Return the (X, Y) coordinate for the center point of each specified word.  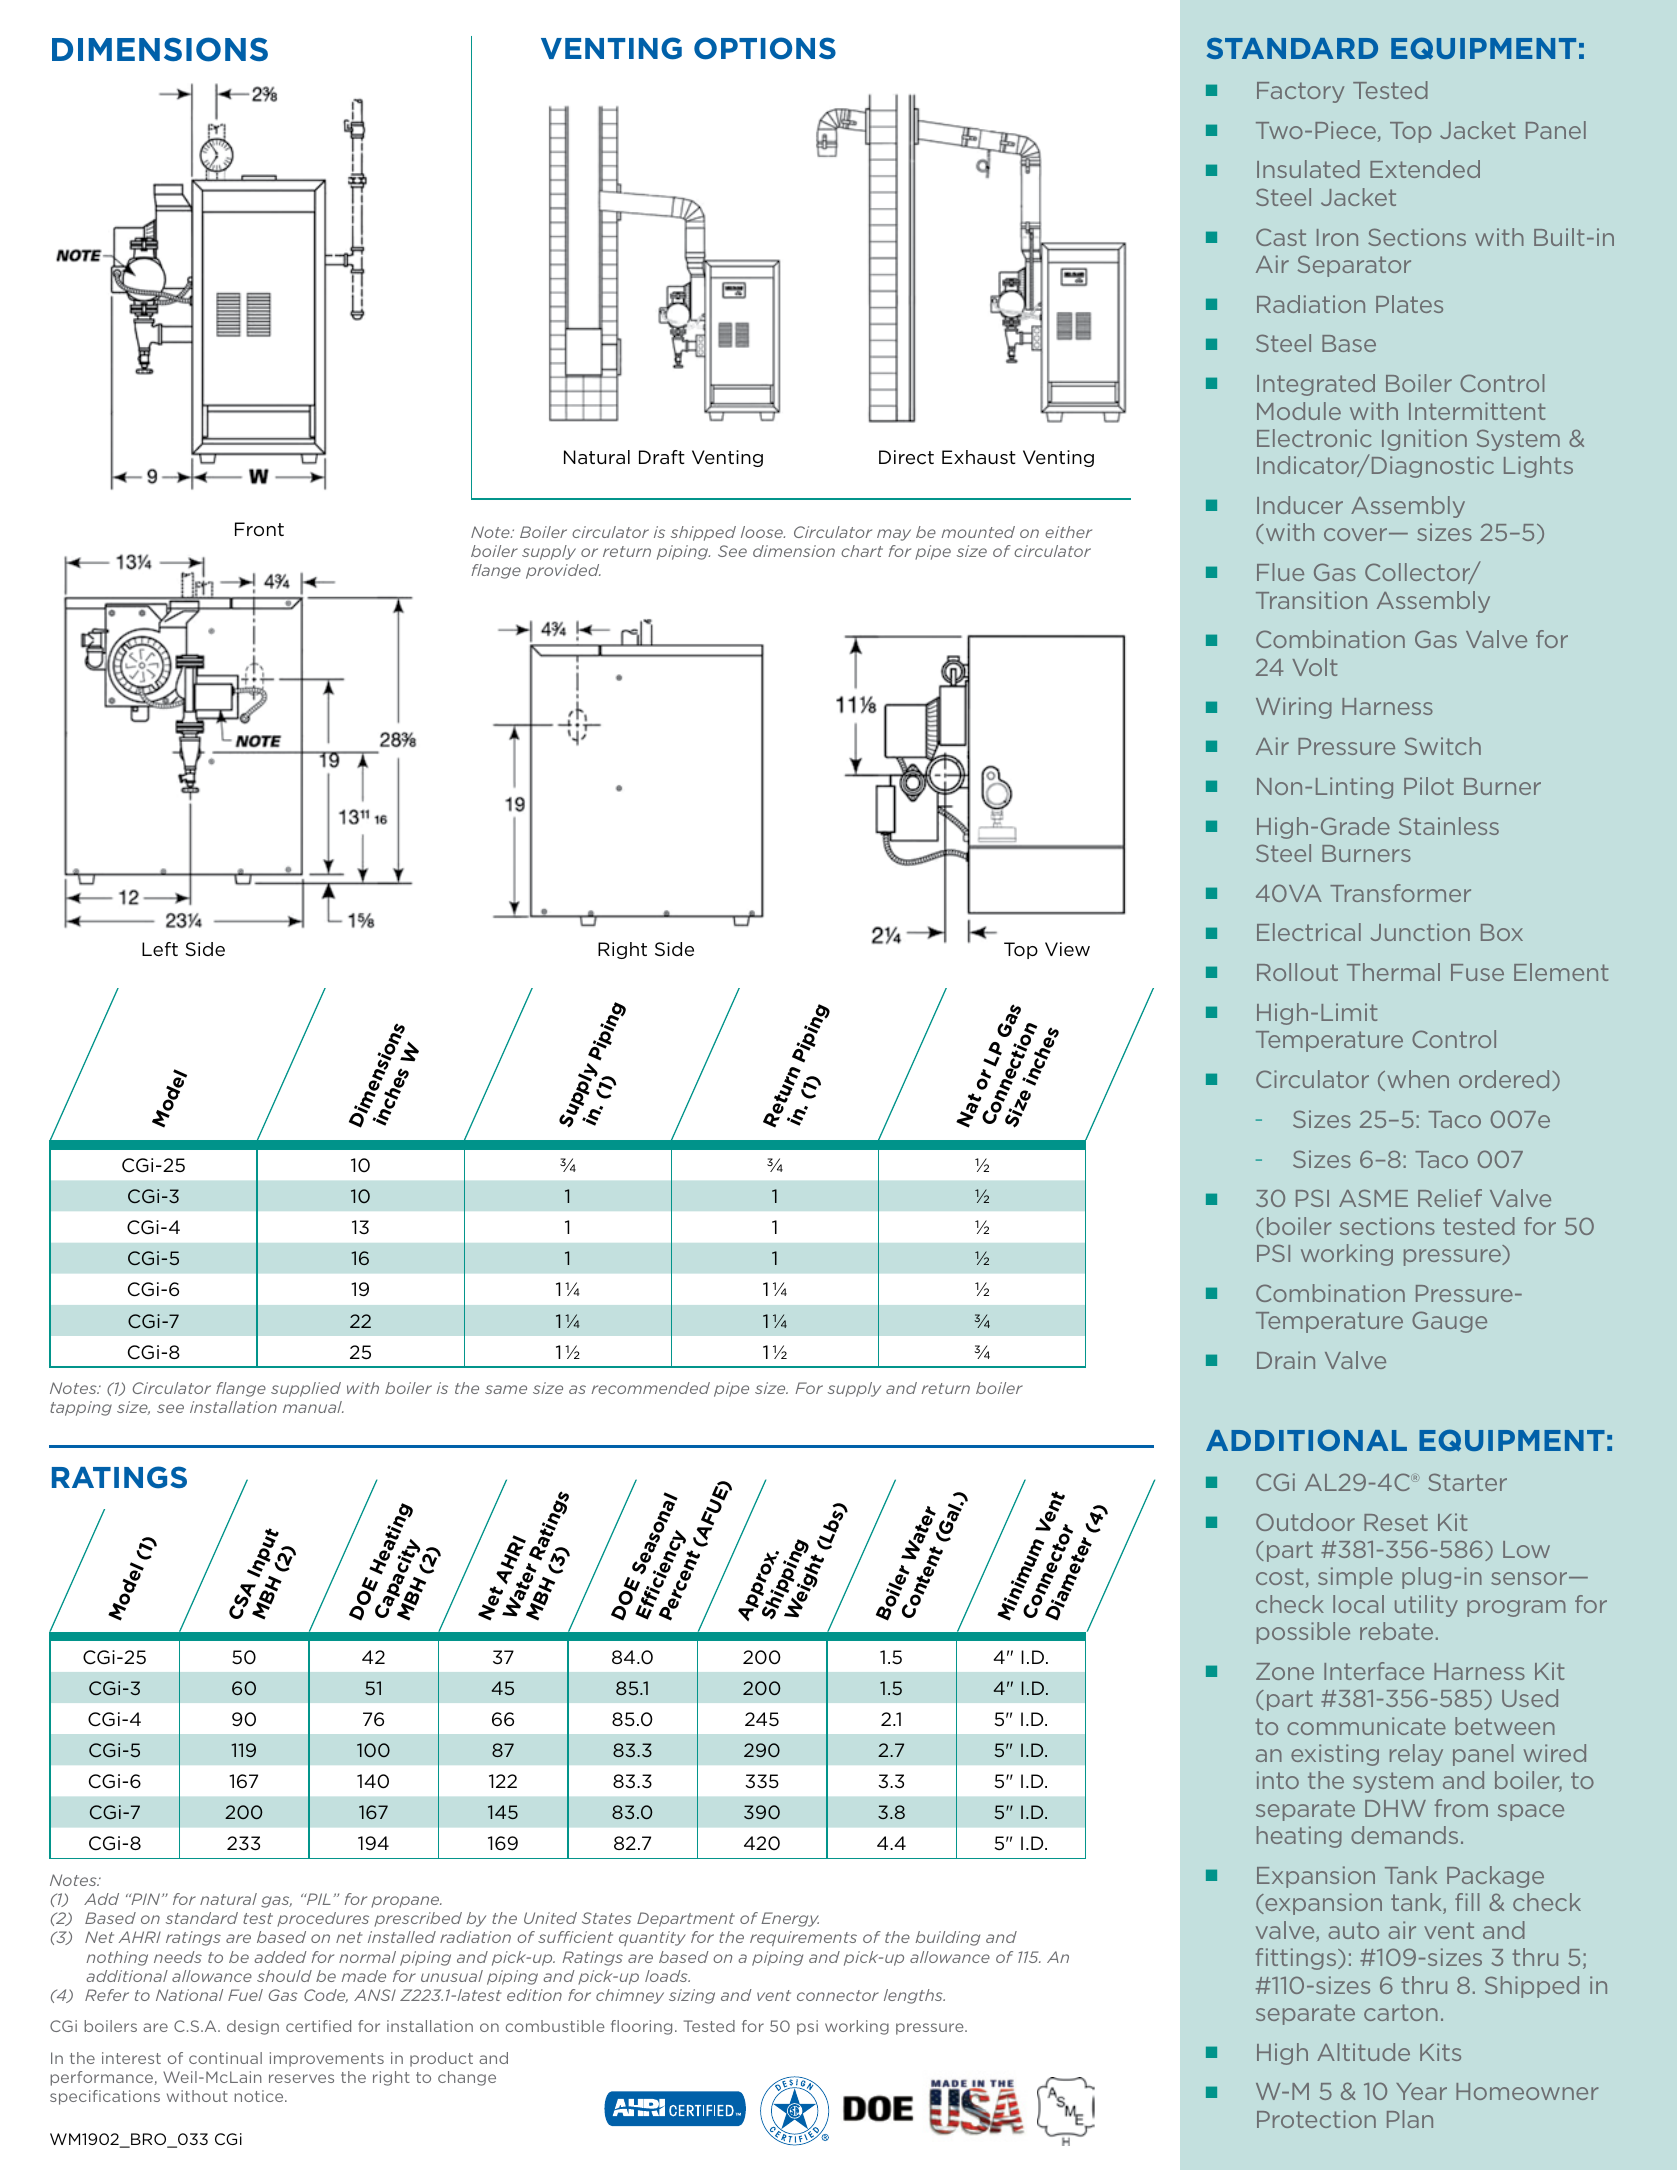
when (1418, 1079)
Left (160, 949)
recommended (650, 1388)
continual (225, 2058)
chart (862, 551)
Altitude (1363, 2052)
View (1067, 949)
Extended (1425, 169)
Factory (1300, 92)
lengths (914, 1996)
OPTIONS (765, 48)
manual (313, 1407)
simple (1355, 1578)
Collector (1418, 573)
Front (259, 529)
